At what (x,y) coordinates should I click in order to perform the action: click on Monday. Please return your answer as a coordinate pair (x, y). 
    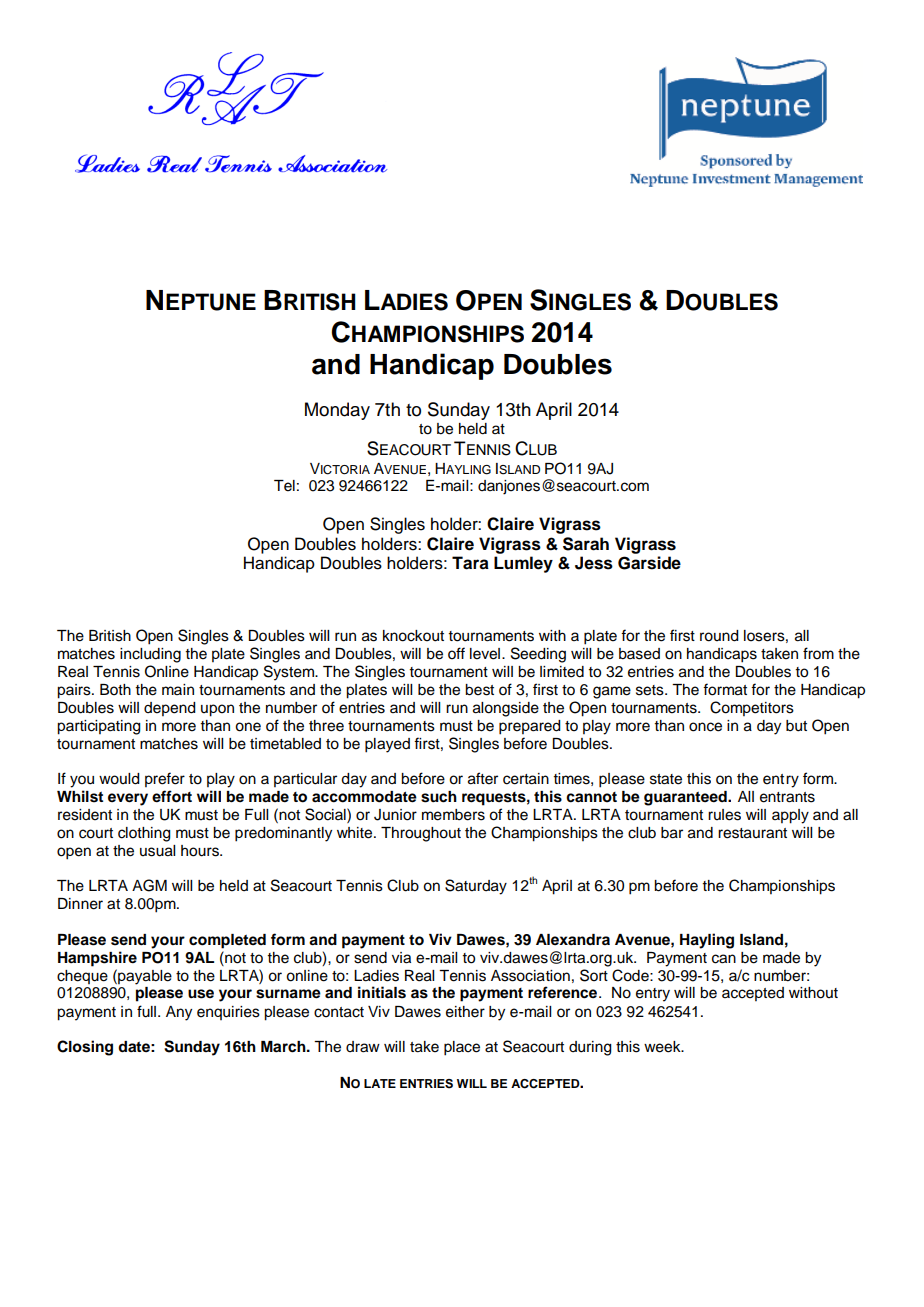
    Looking at the image, I should click on (337, 411).
